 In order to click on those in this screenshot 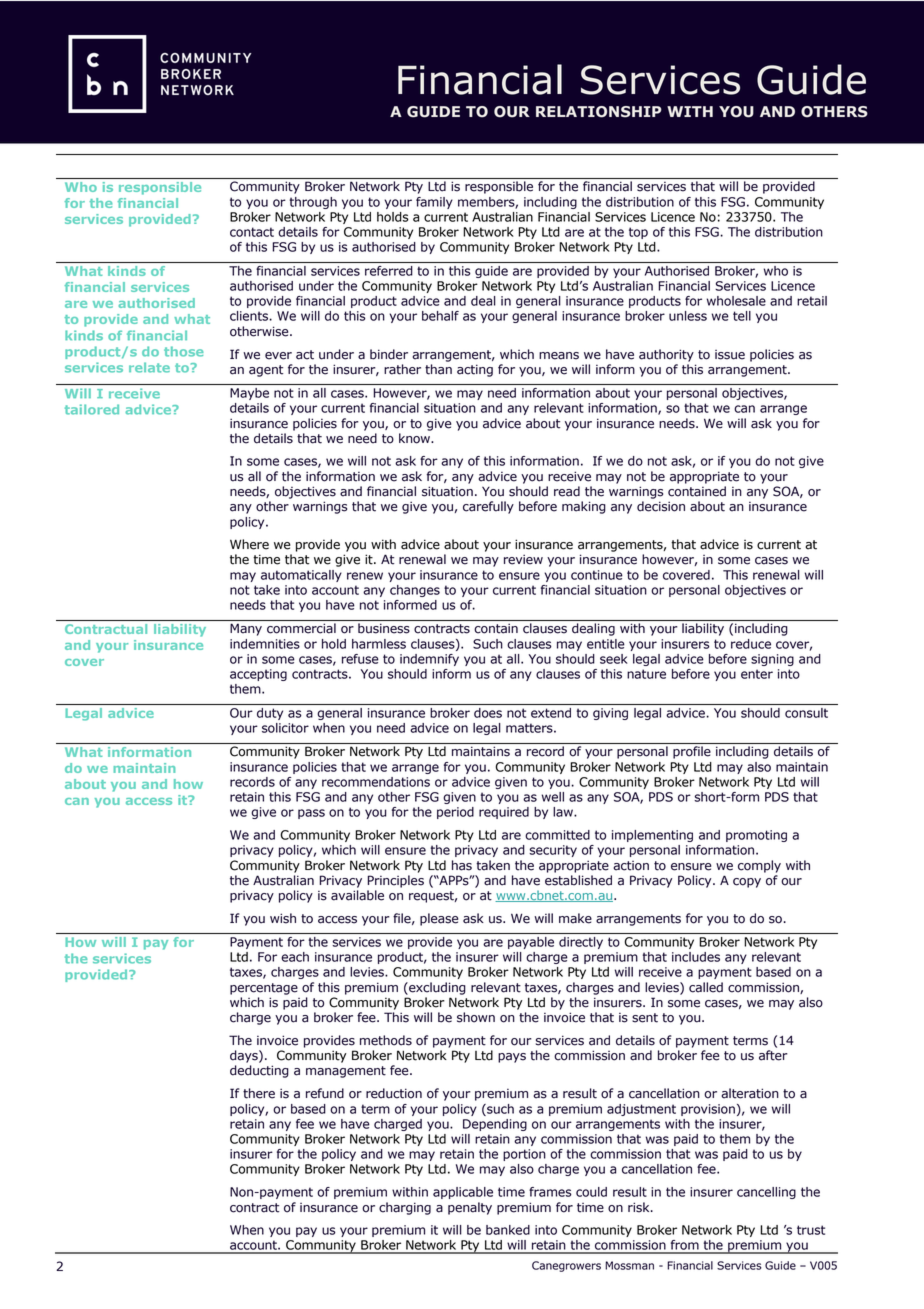, I will do `click(184, 351)`.
